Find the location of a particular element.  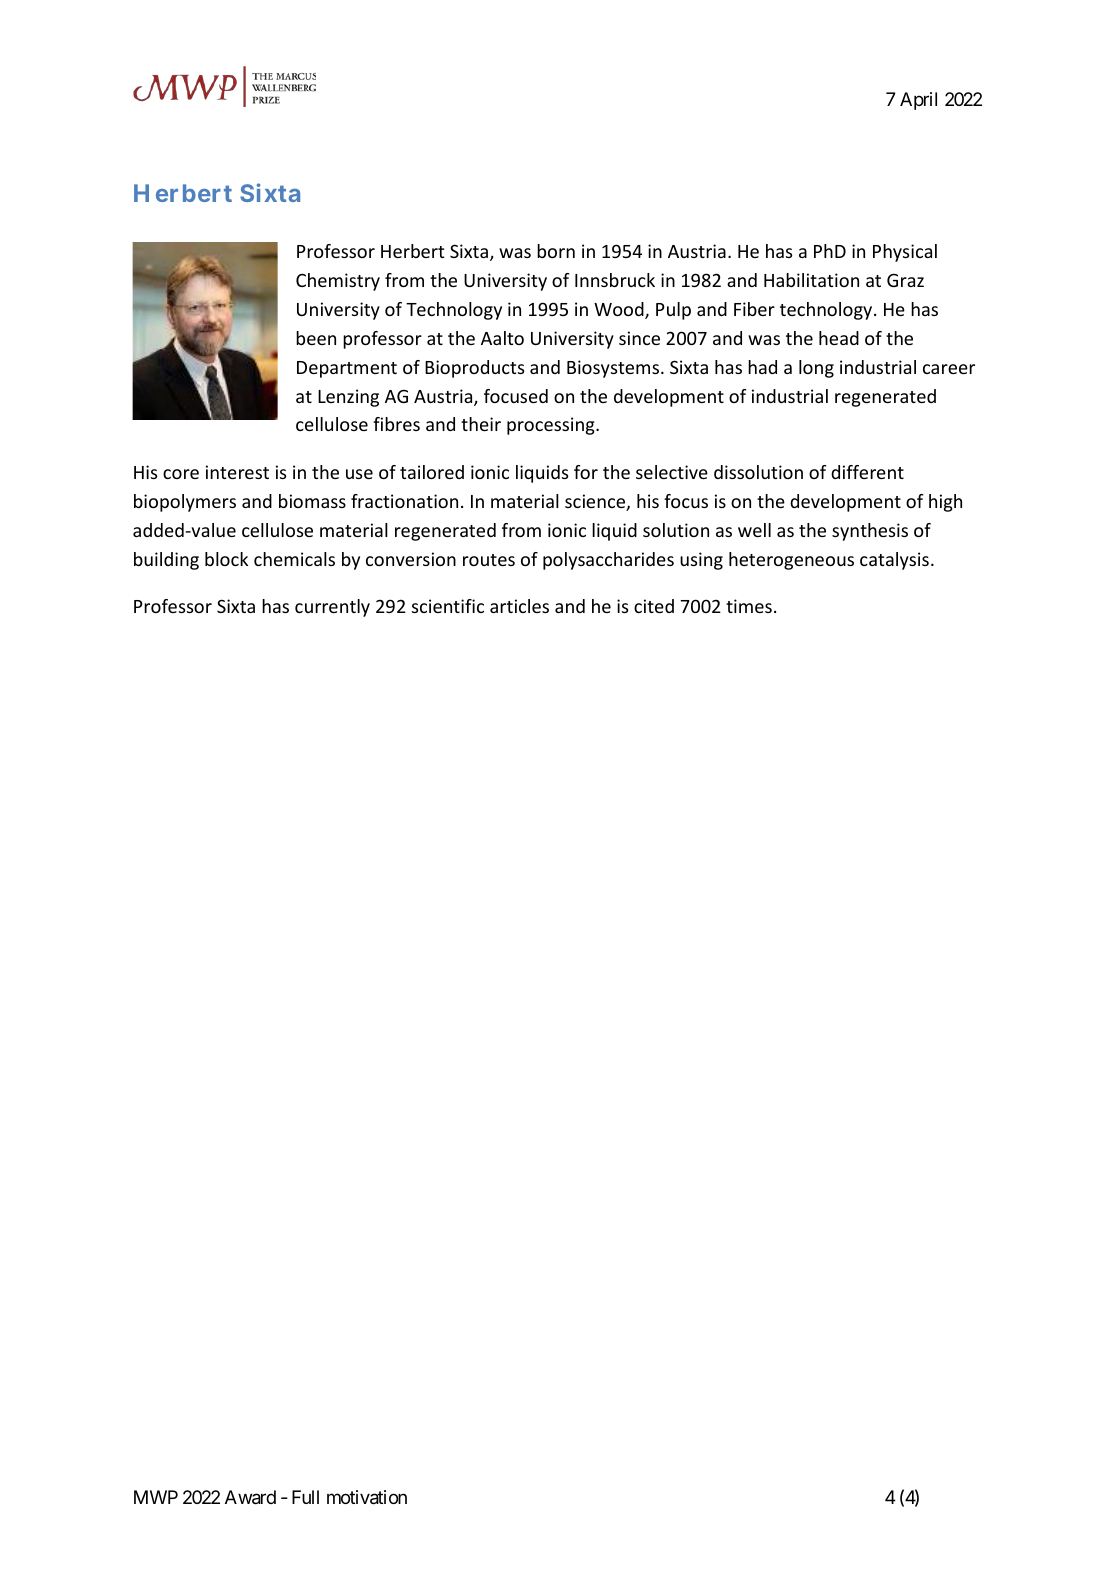

Full is located at coordinates (305, 1497).
